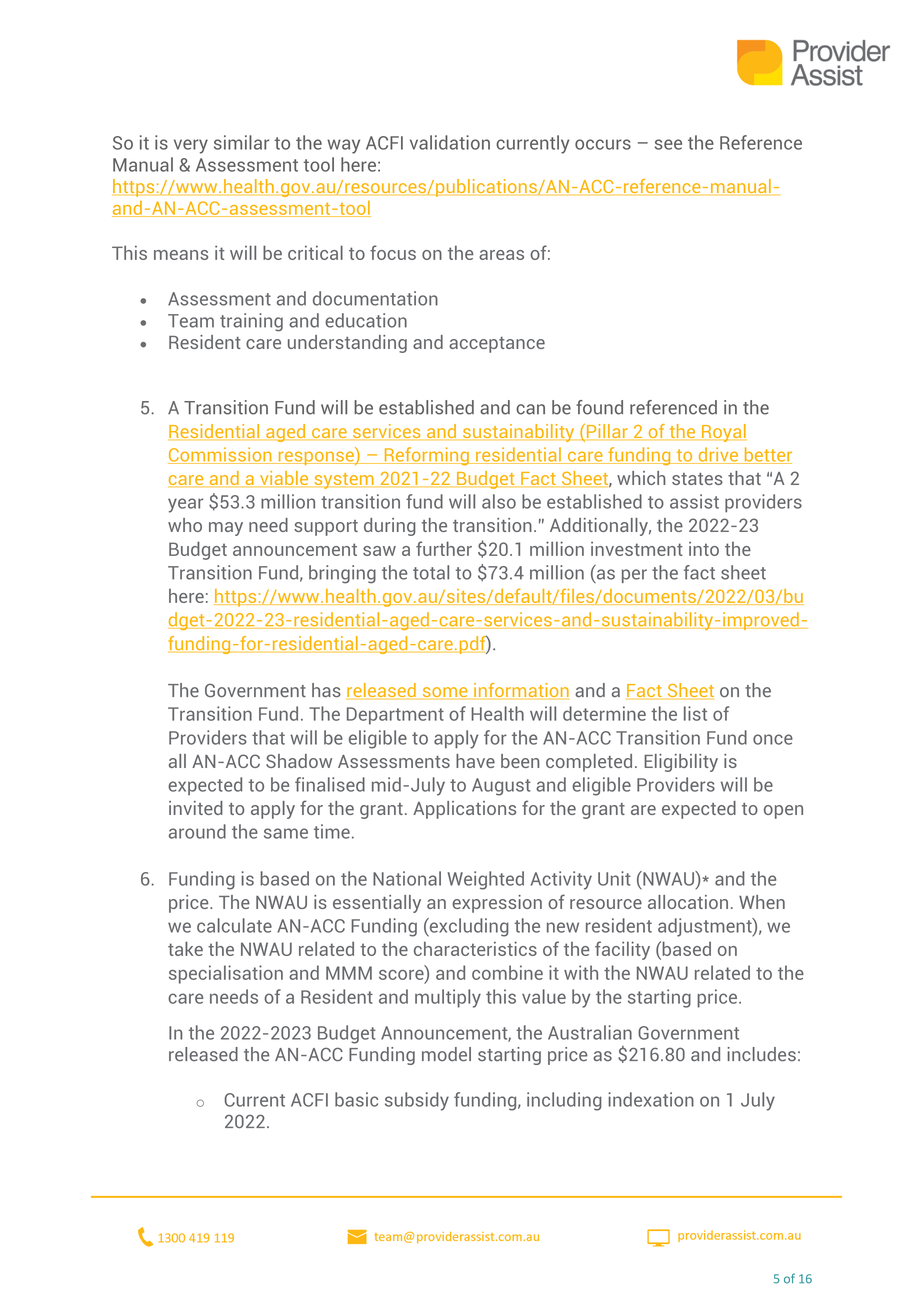  Describe the element at coordinates (723, 433) in the screenshot. I see `Royal` at that location.
